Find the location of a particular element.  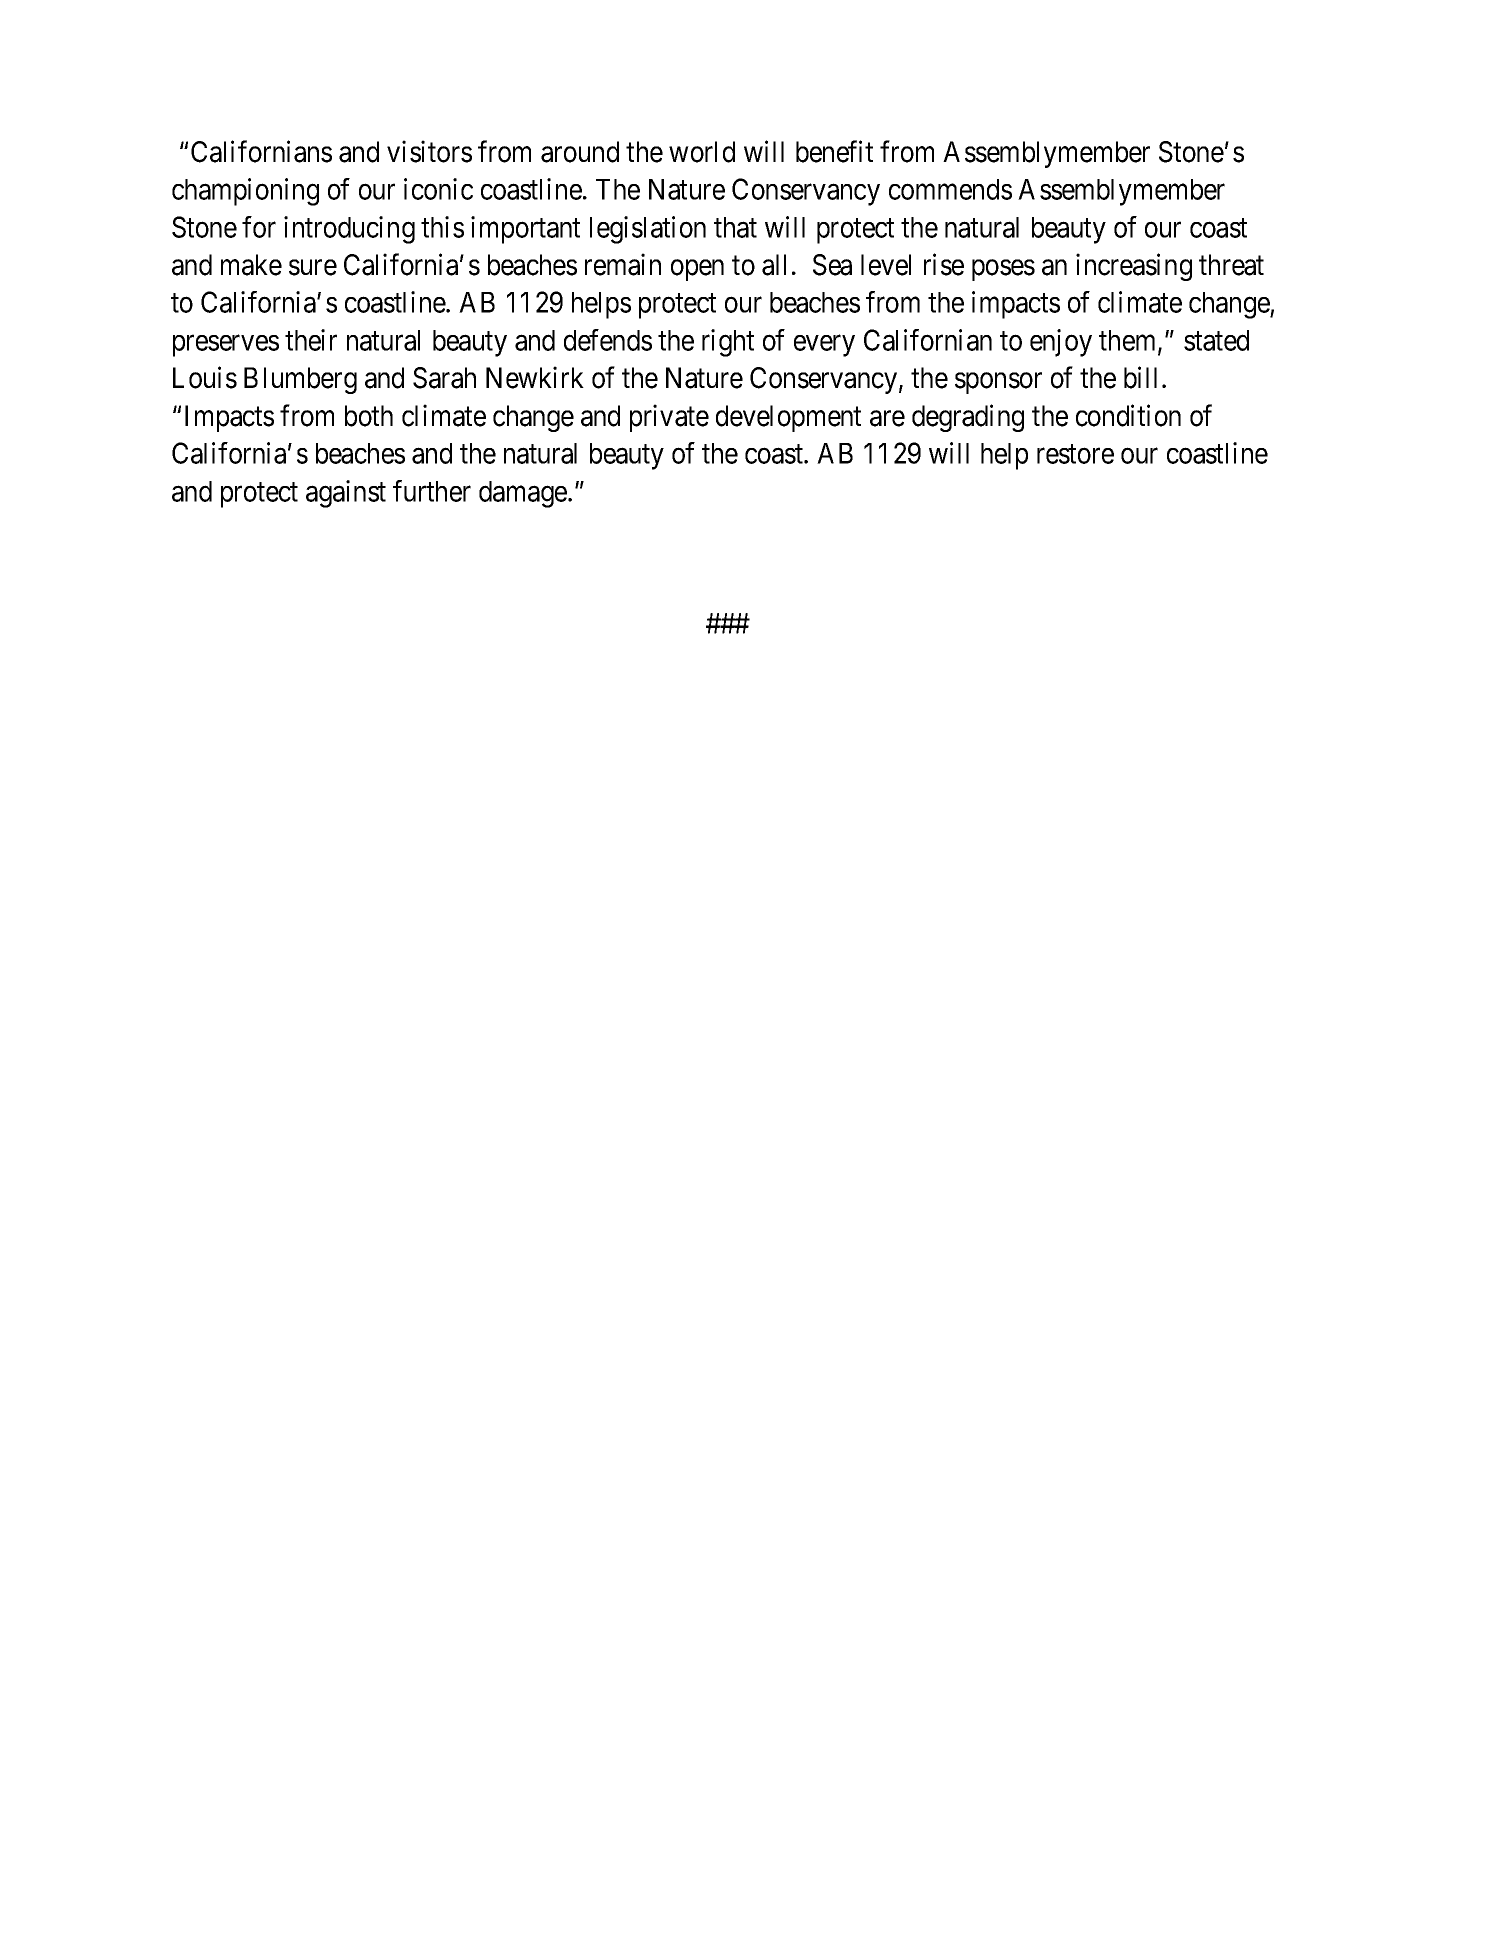

both is located at coordinates (369, 416).
